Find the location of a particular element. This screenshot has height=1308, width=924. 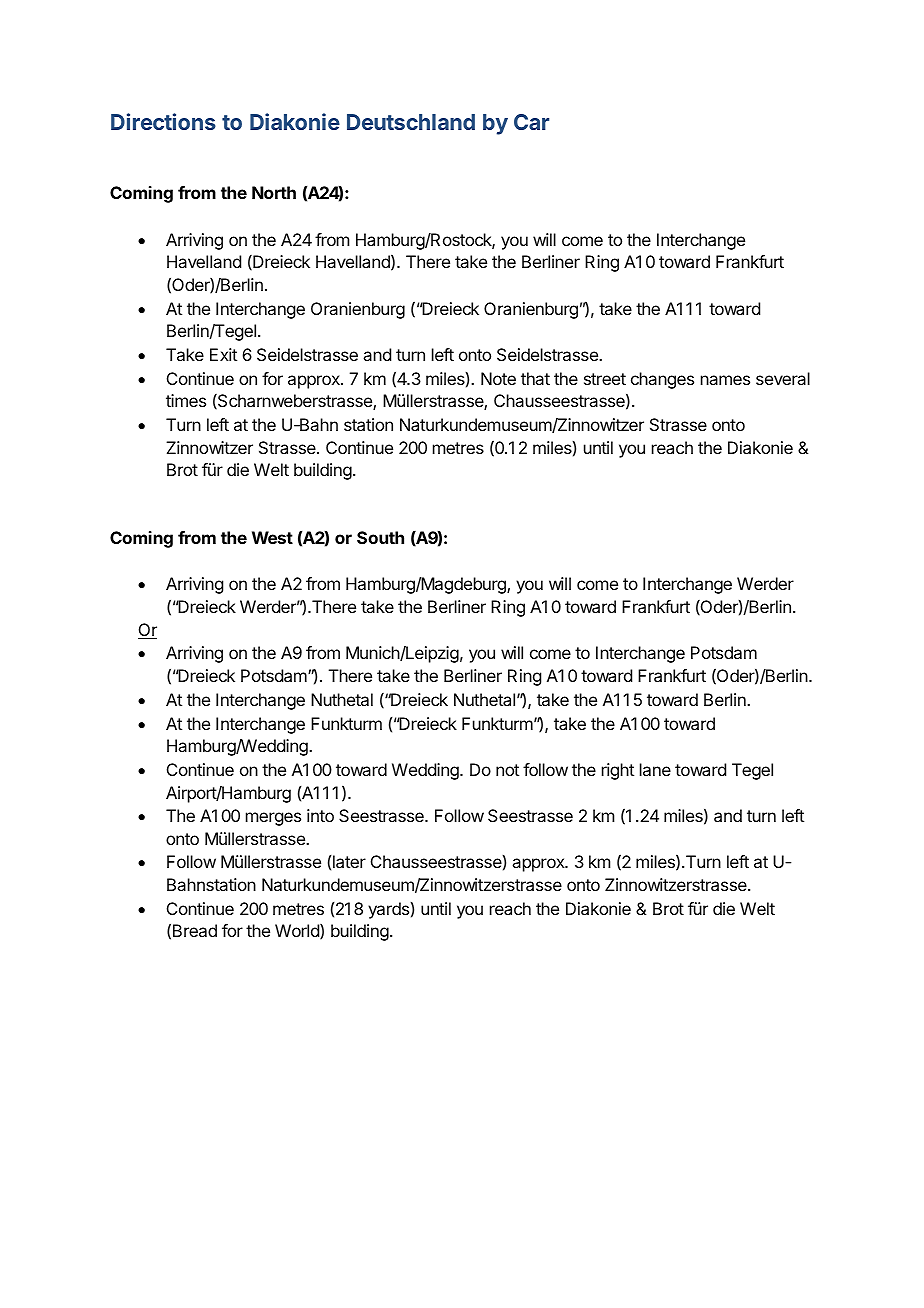

names is located at coordinates (725, 380).
